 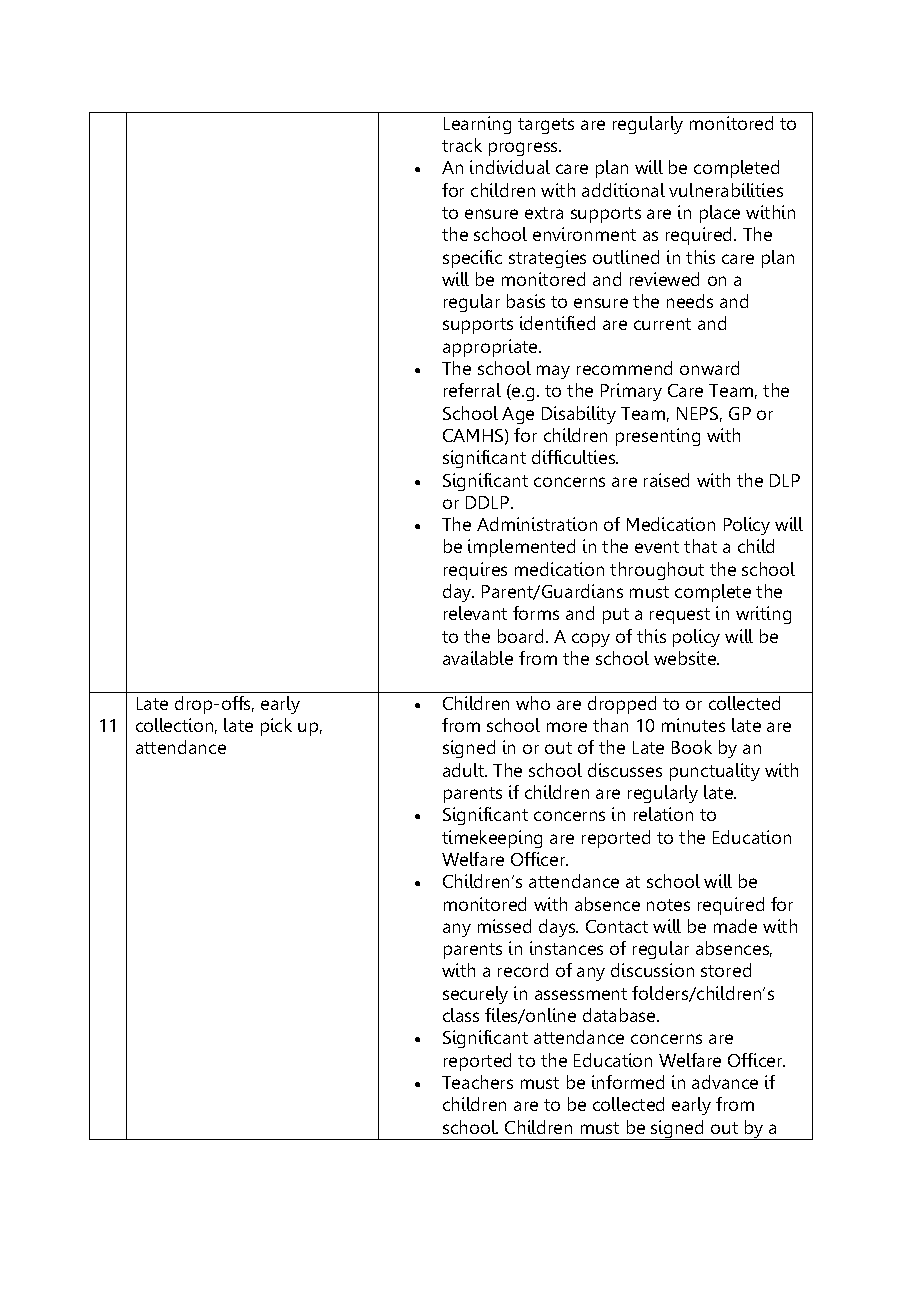 What do you see at coordinates (525, 149) in the screenshot?
I see `progress` at bounding box center [525, 149].
